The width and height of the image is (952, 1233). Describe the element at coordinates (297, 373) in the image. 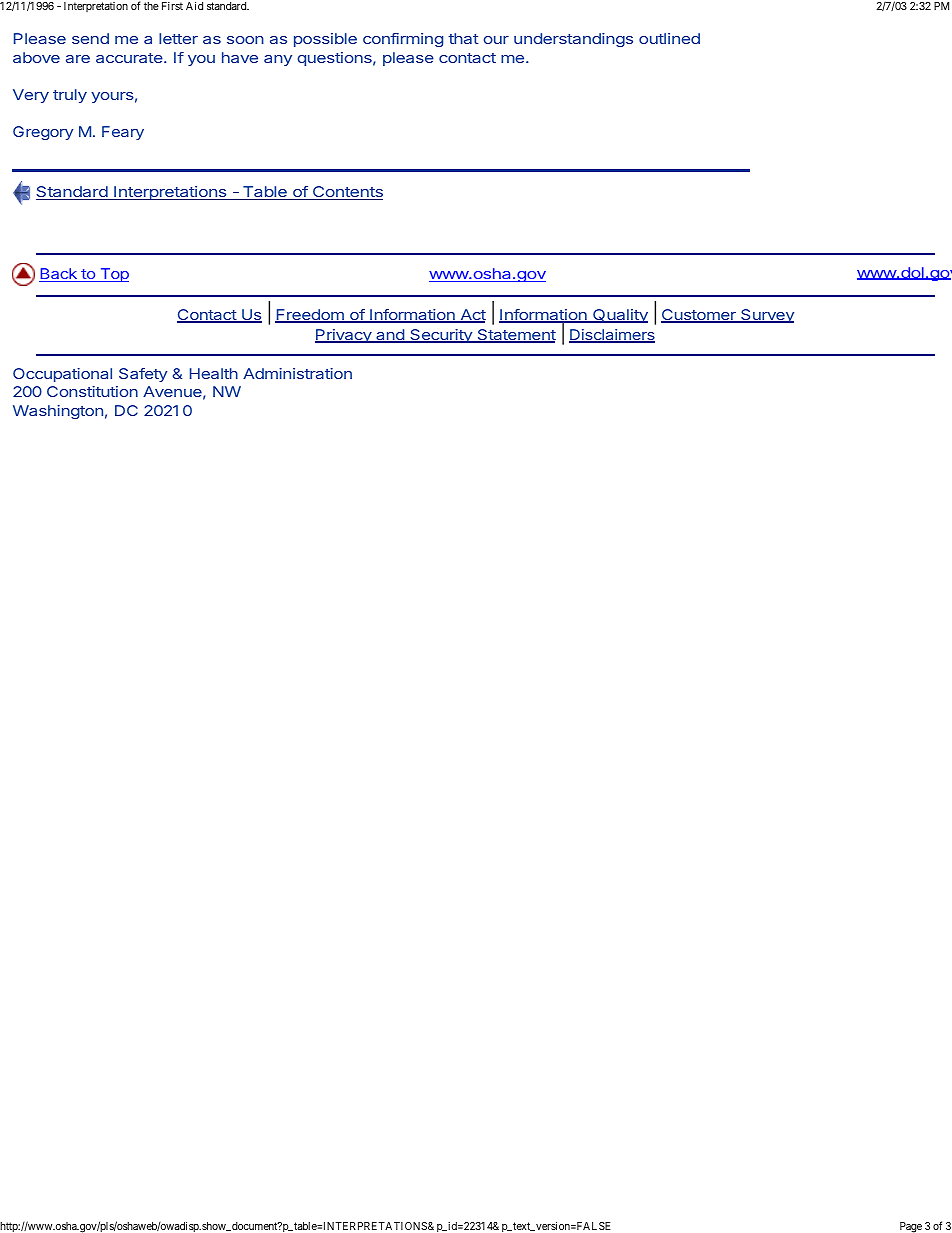

I see `Administration` at that location.
